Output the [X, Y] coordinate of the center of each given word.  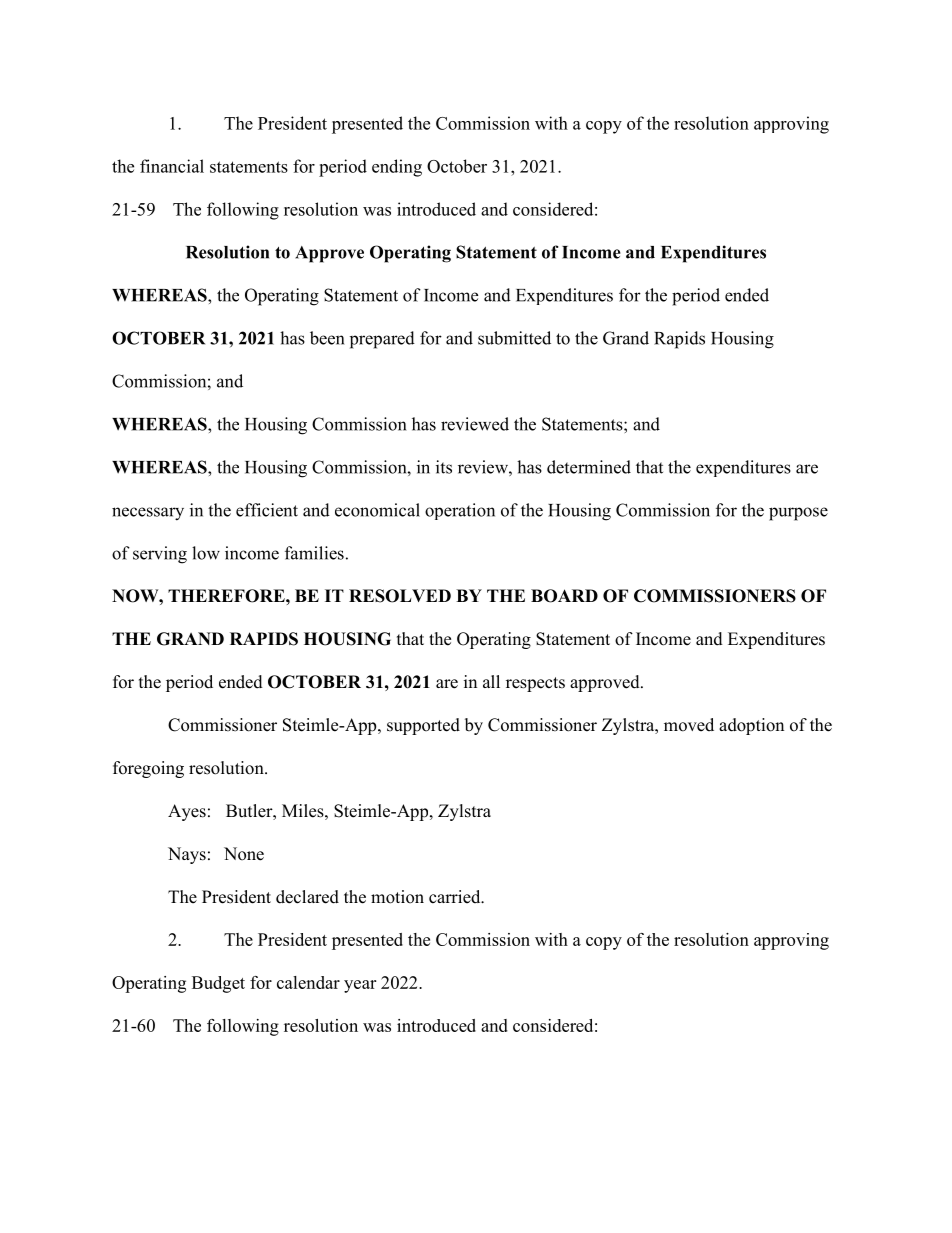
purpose [798, 514]
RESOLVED [400, 596]
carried [456, 897]
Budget [218, 984]
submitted [514, 338]
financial [172, 166]
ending [397, 168]
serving [160, 555]
